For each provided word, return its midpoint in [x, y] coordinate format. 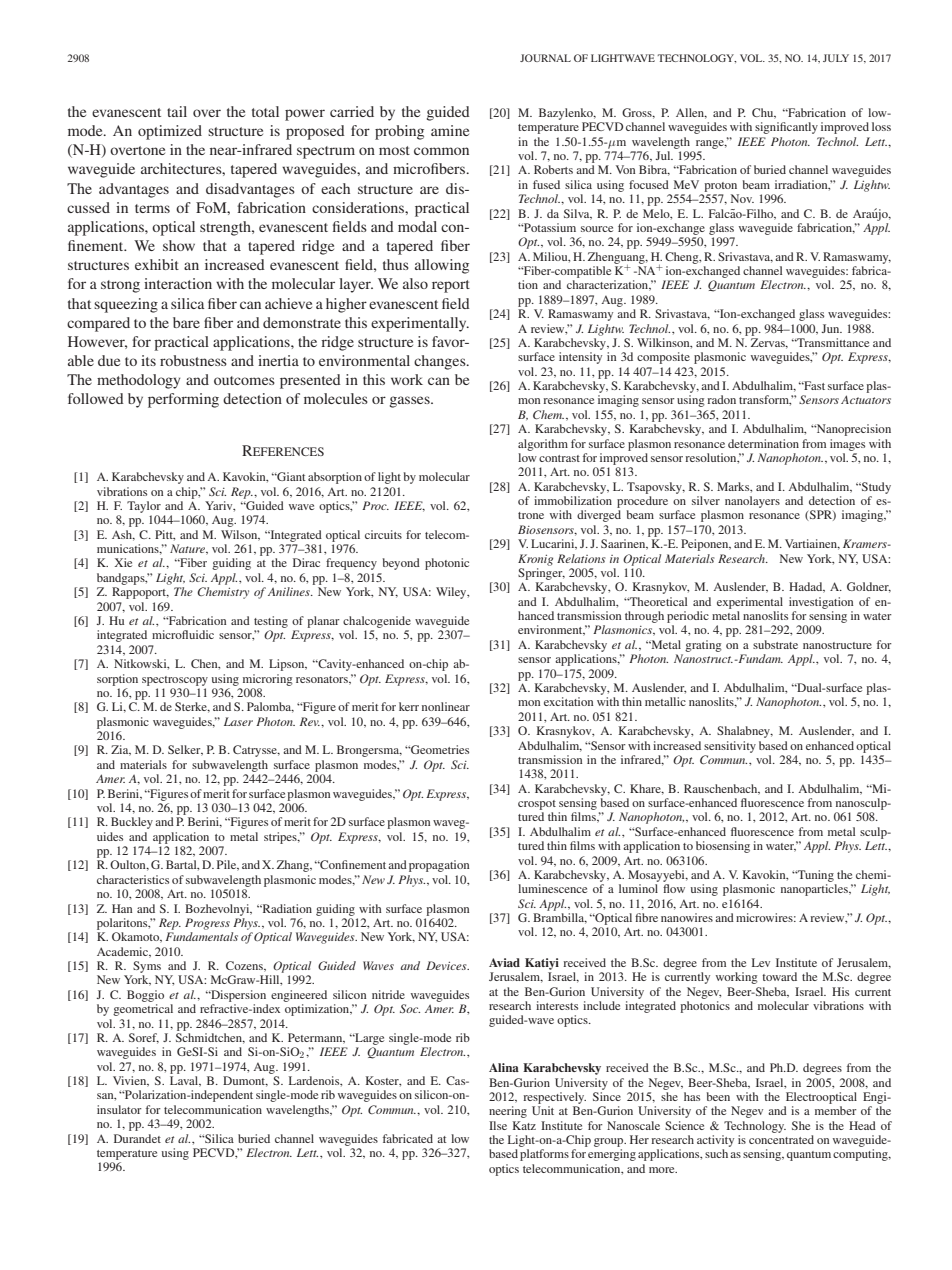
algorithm [543, 445]
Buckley [132, 823]
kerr [409, 706]
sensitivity [730, 747]
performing [183, 400]
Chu [764, 113]
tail [177, 111]
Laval [185, 1081]
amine [450, 130]
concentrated [781, 1139]
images [847, 445]
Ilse [498, 1125]
